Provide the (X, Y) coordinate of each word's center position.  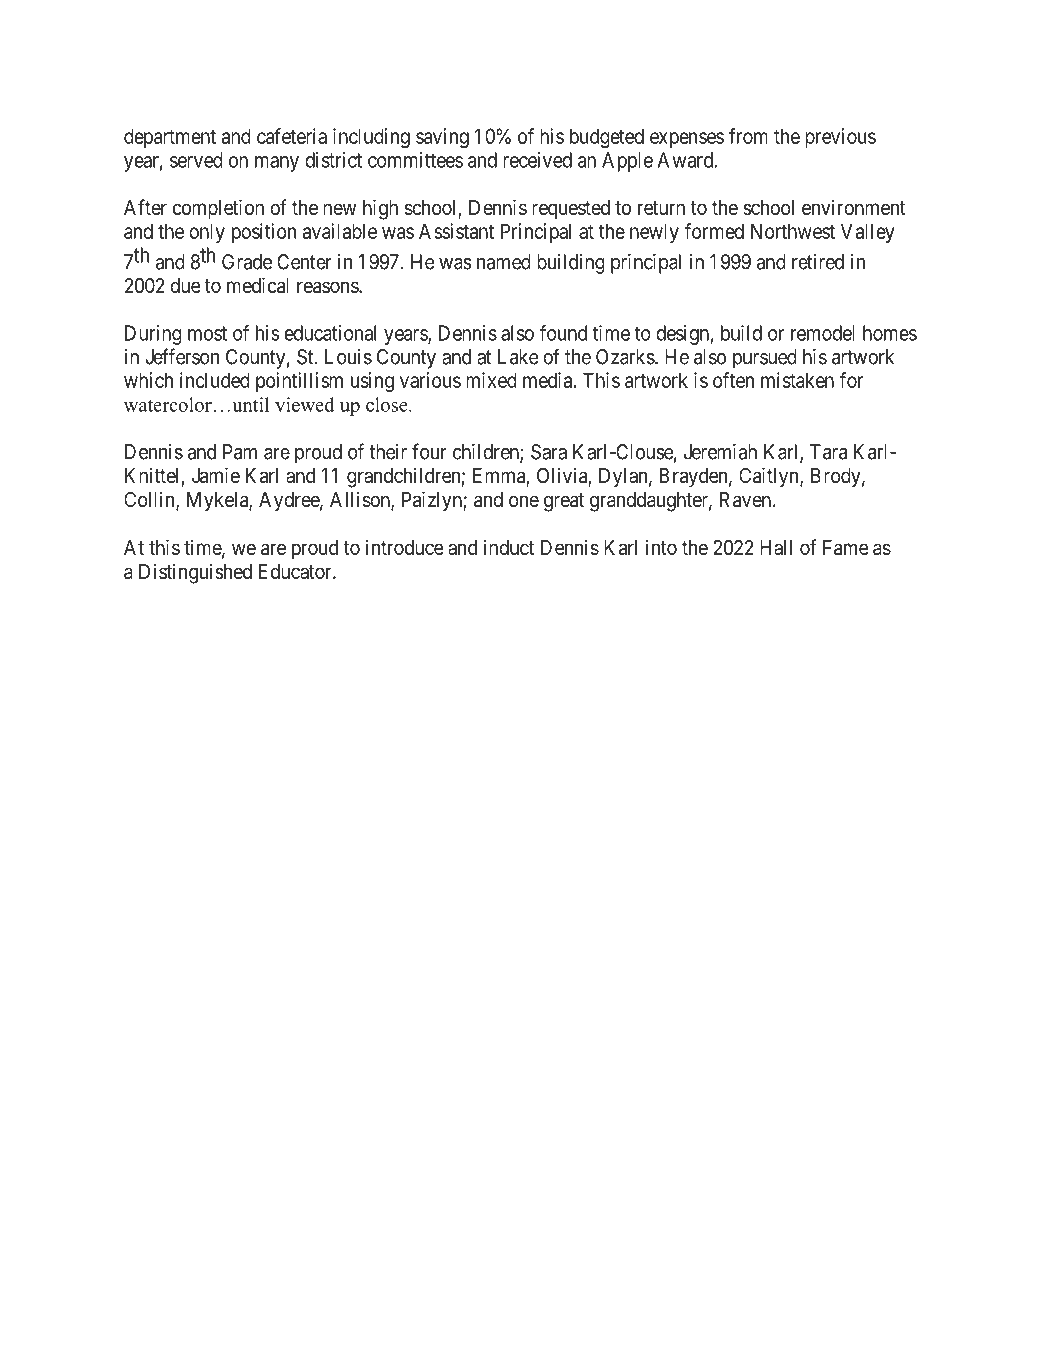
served (196, 160)
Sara (549, 452)
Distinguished (195, 573)
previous (840, 138)
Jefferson (182, 356)
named (504, 262)
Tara (828, 452)
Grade (247, 262)
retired (818, 262)
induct (509, 547)
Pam (240, 452)
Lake (518, 357)
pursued (765, 359)
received (537, 160)
